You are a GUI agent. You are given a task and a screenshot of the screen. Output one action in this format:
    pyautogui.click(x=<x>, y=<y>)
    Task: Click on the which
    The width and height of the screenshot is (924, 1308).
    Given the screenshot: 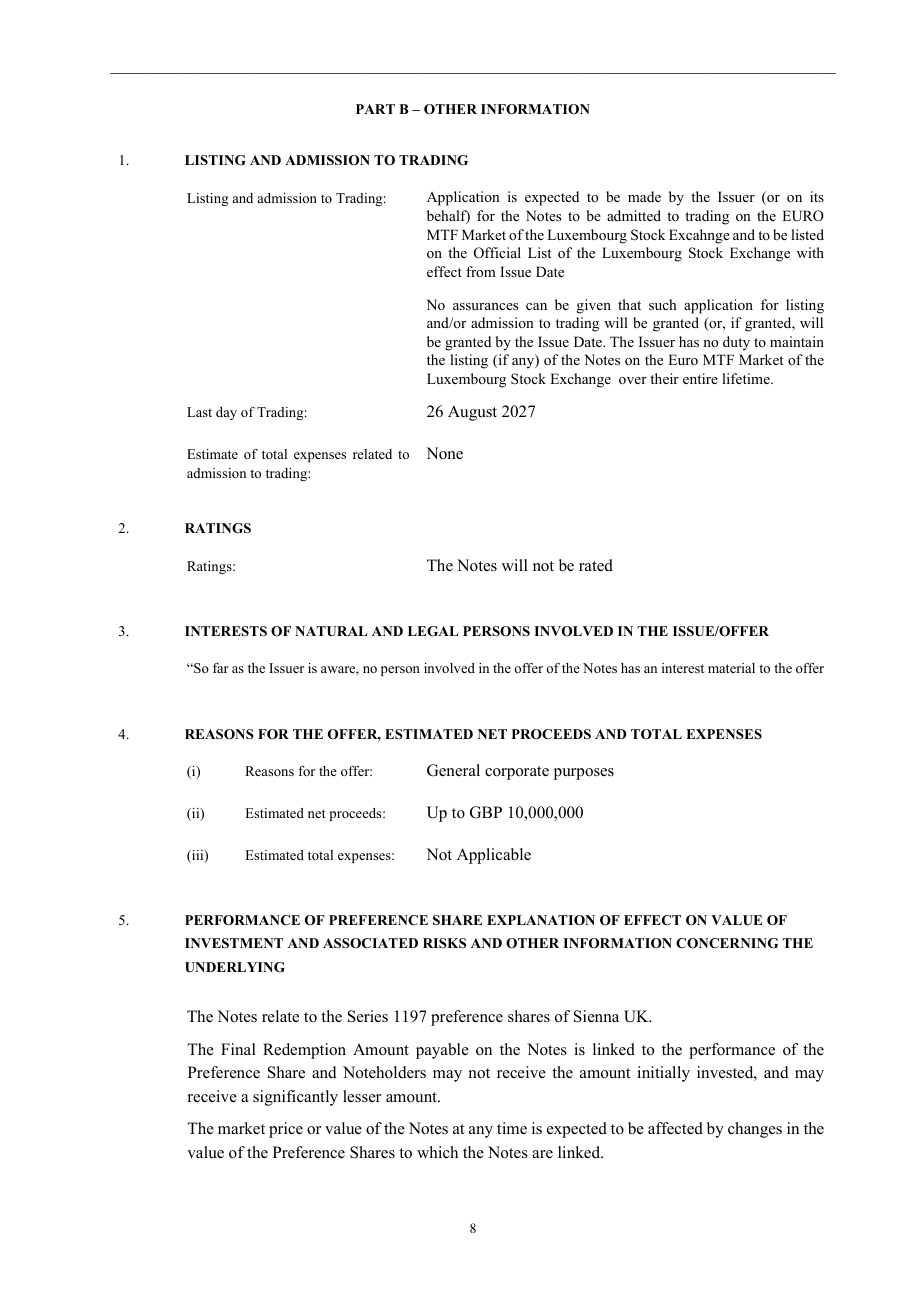 What is the action you would take?
    pyautogui.click(x=437, y=1152)
